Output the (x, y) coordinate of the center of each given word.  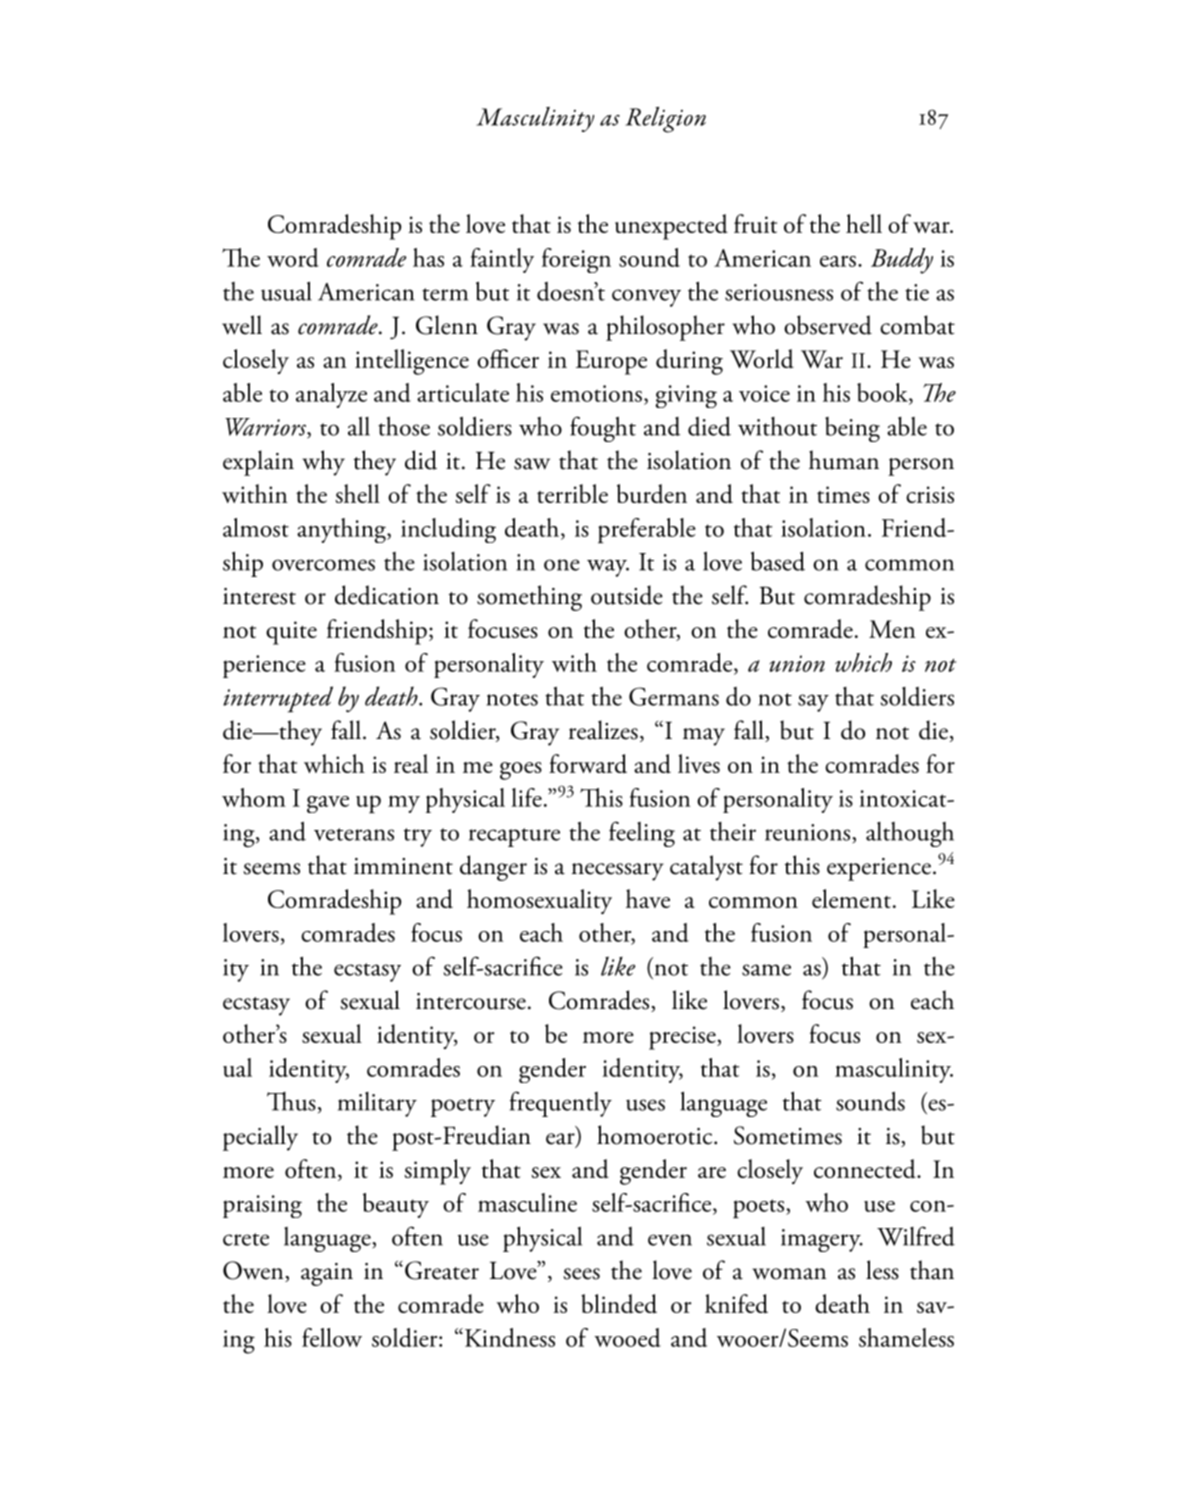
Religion (665, 120)
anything (342, 530)
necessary (618, 872)
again (327, 1274)
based (778, 561)
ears (838, 261)
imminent (403, 866)
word (293, 257)
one (562, 565)
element (851, 898)
